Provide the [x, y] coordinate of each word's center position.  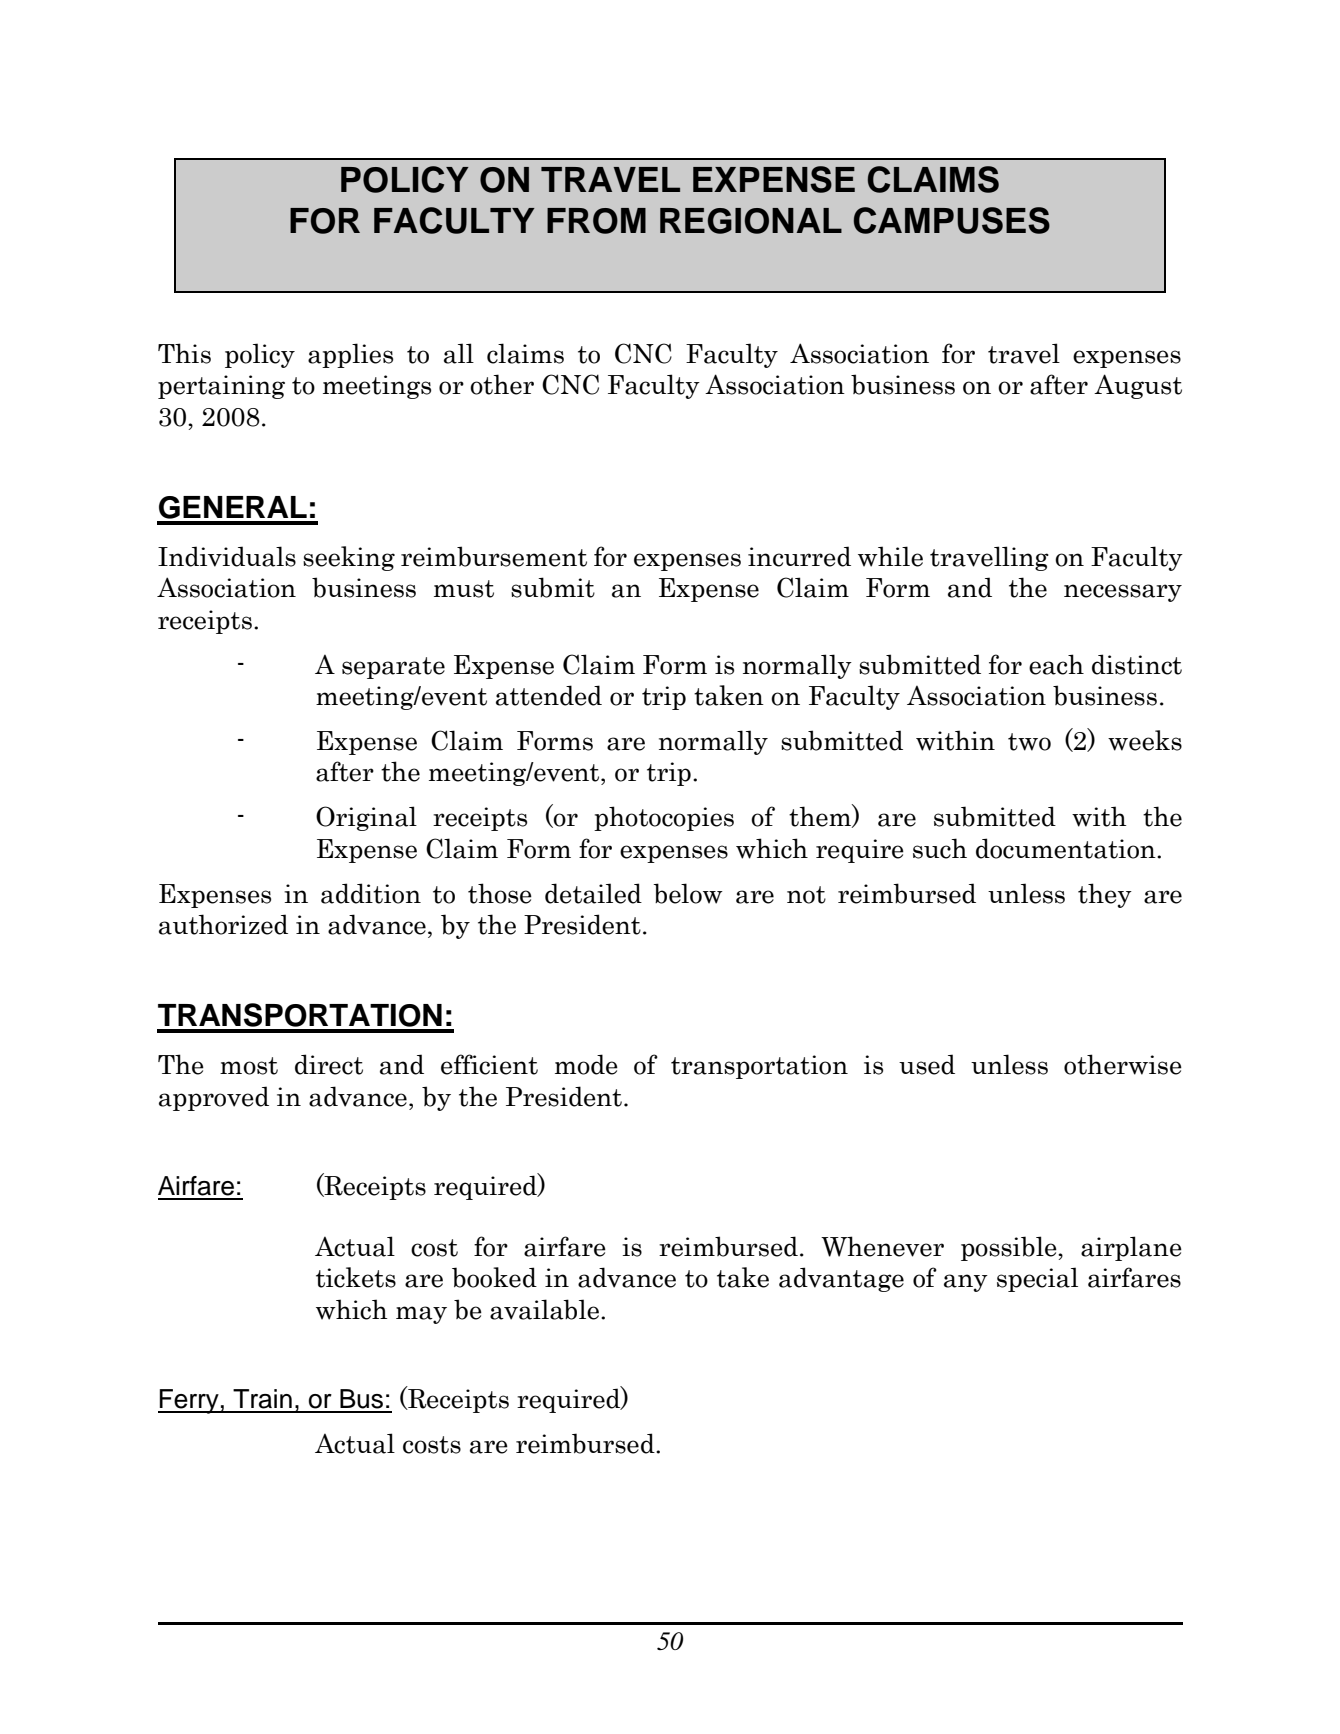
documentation [1067, 848]
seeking [349, 558]
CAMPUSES [952, 220]
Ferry [189, 1401]
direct [329, 1064]
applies [350, 355]
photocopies [664, 818]
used [927, 1064]
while [890, 556]
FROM [596, 221]
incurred [799, 556]
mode [586, 1064]
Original [366, 818]
